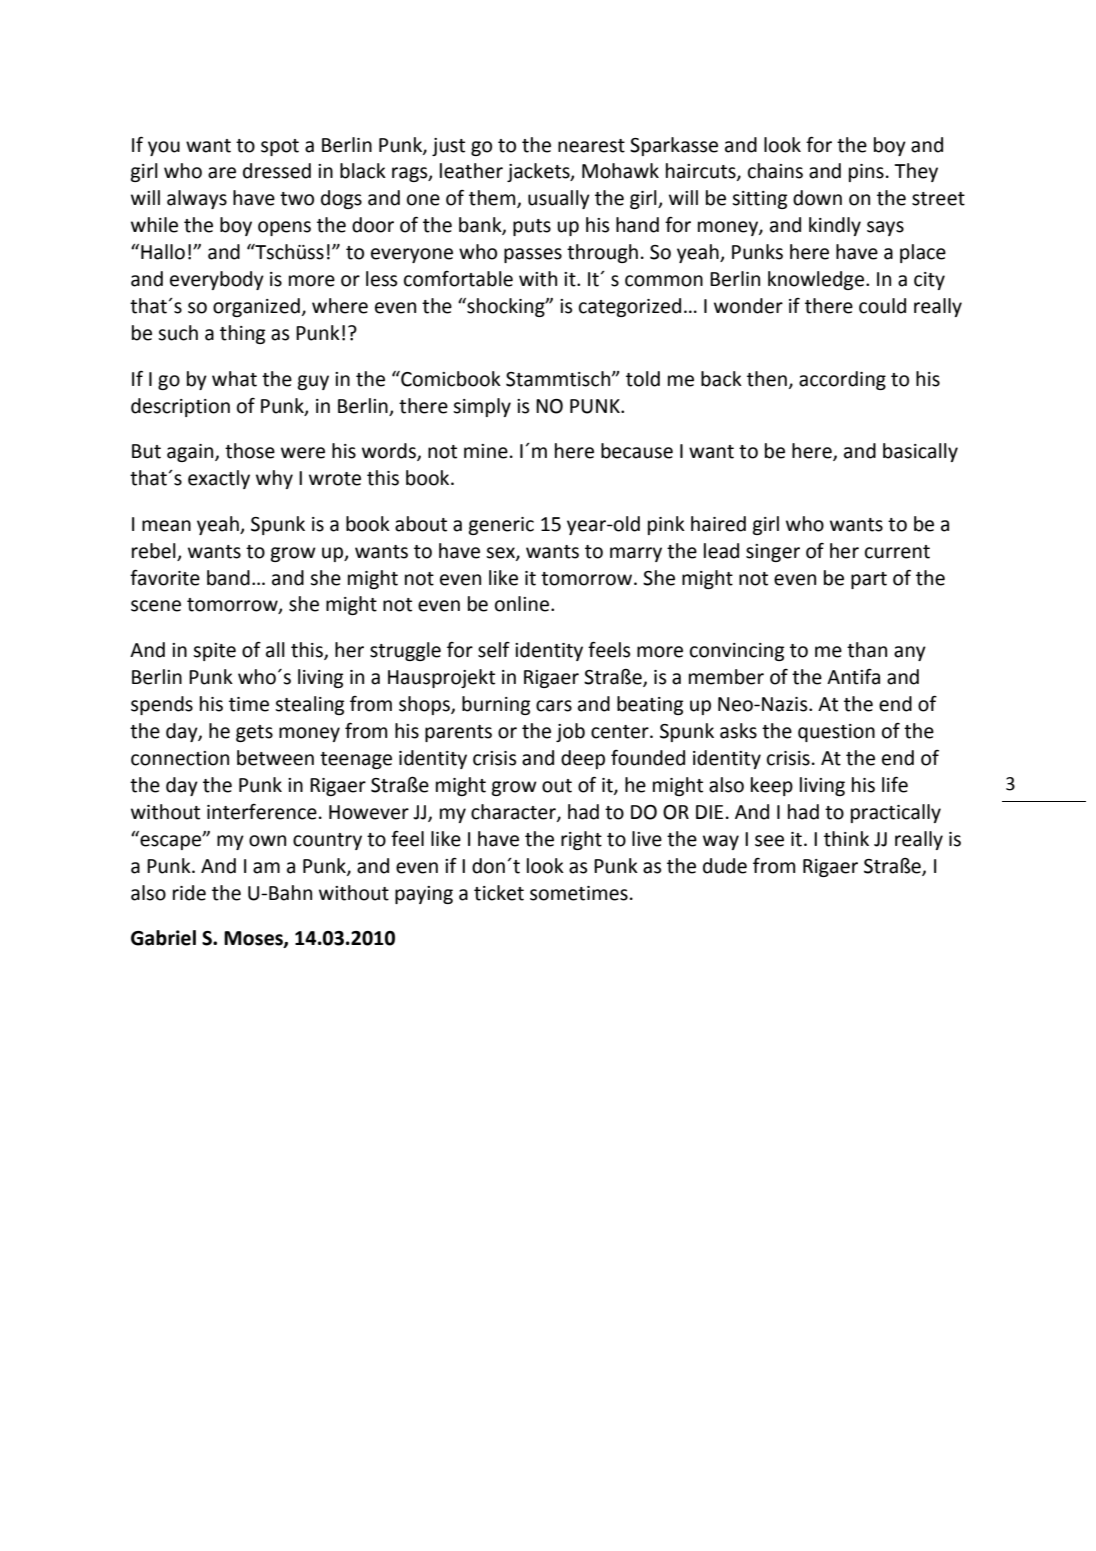  Describe the element at coordinates (897, 552) in the screenshot. I see `current` at that location.
